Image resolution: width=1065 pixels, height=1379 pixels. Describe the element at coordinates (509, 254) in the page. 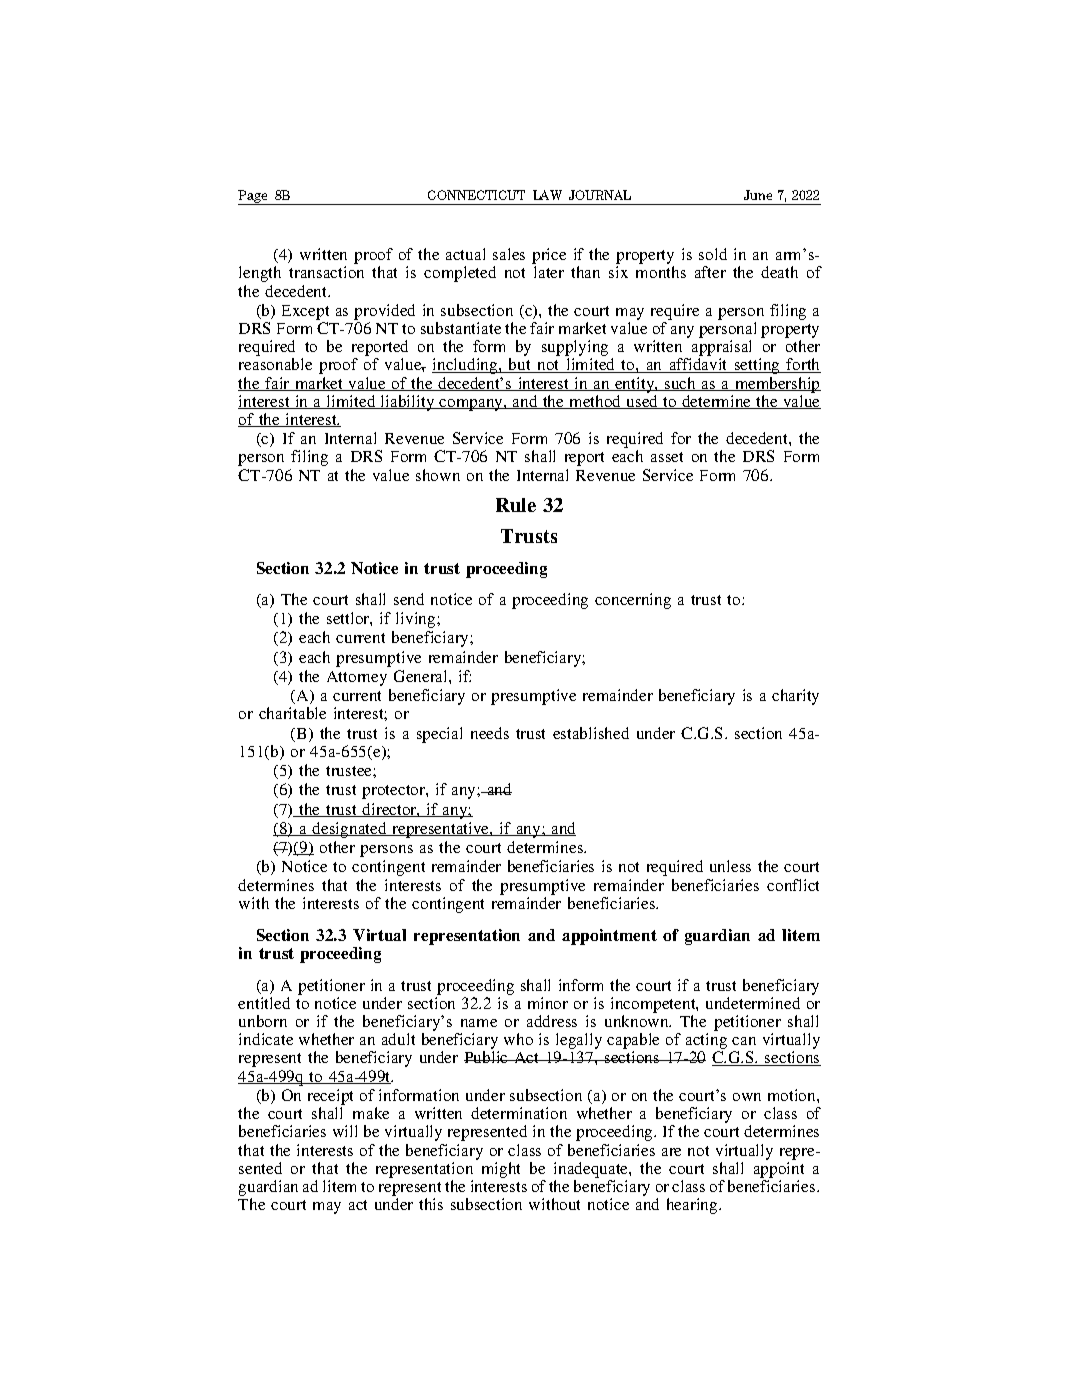

I see `sales` at that location.
